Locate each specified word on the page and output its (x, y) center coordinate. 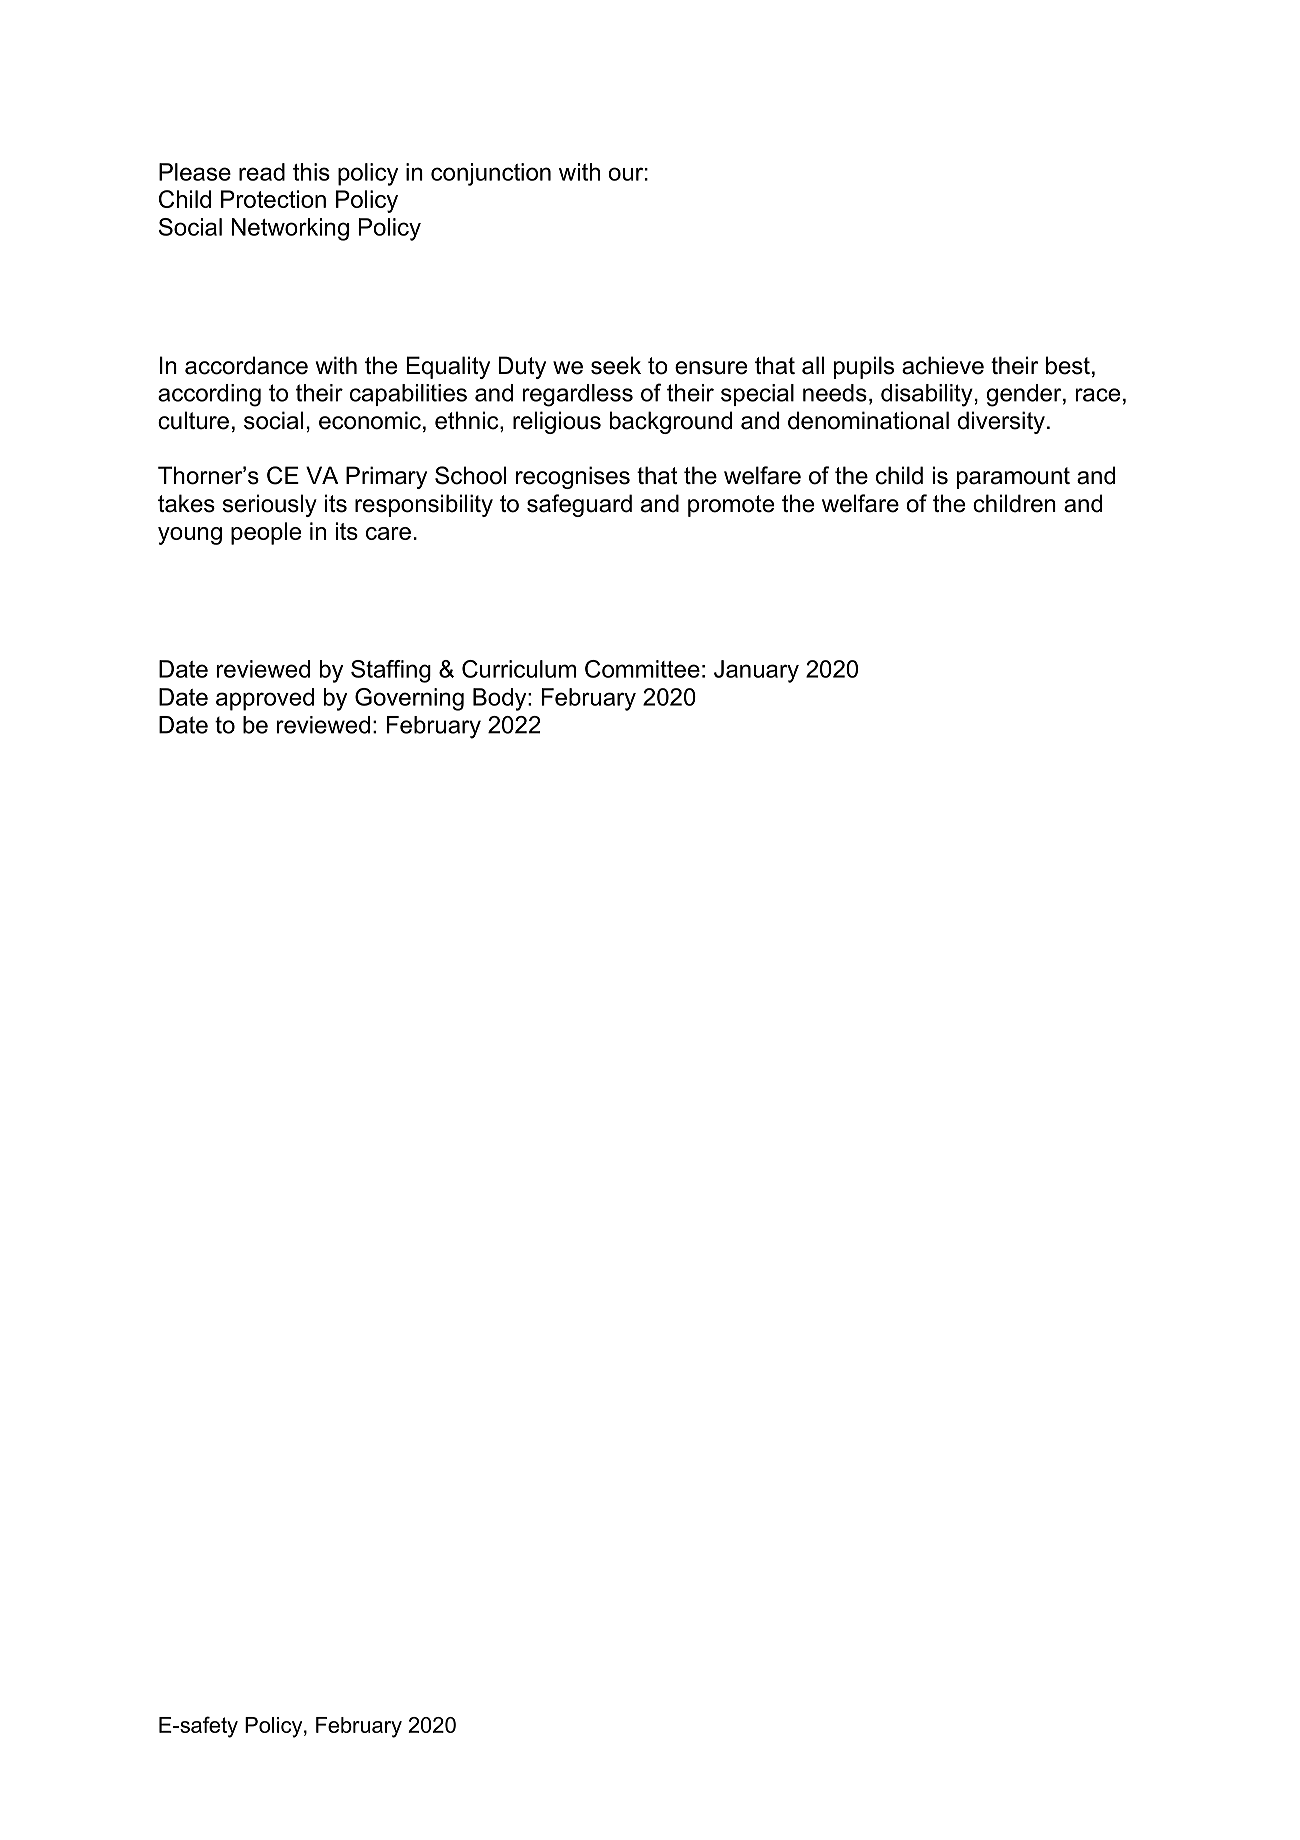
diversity (1001, 422)
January (756, 671)
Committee (642, 669)
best (1068, 365)
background (671, 422)
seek (616, 365)
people (266, 533)
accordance (246, 365)
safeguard (579, 505)
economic (370, 420)
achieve (943, 365)
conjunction (491, 174)
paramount (1013, 478)
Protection (273, 199)
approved (265, 699)
